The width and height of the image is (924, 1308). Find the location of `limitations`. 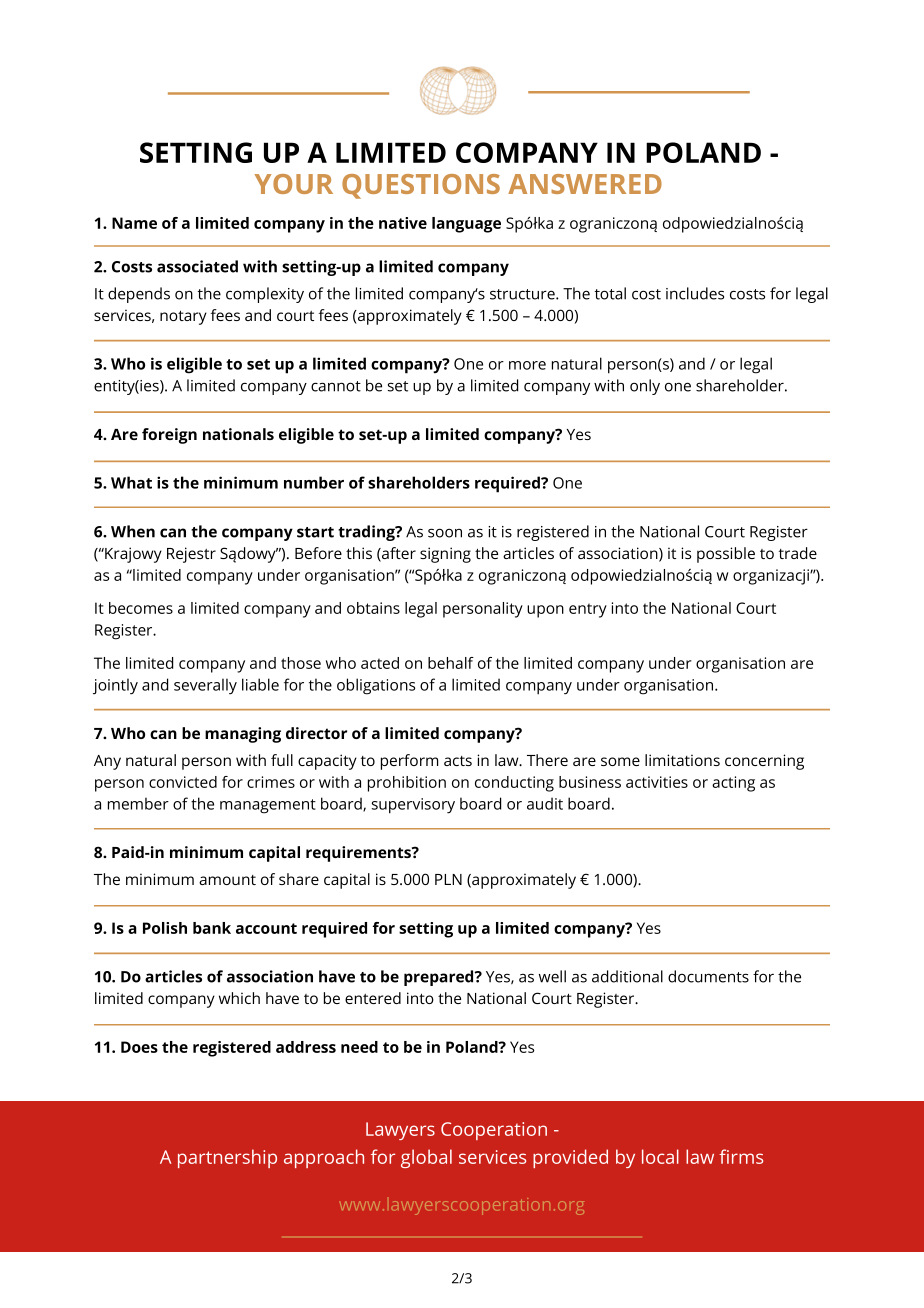

limitations is located at coordinates (682, 760).
